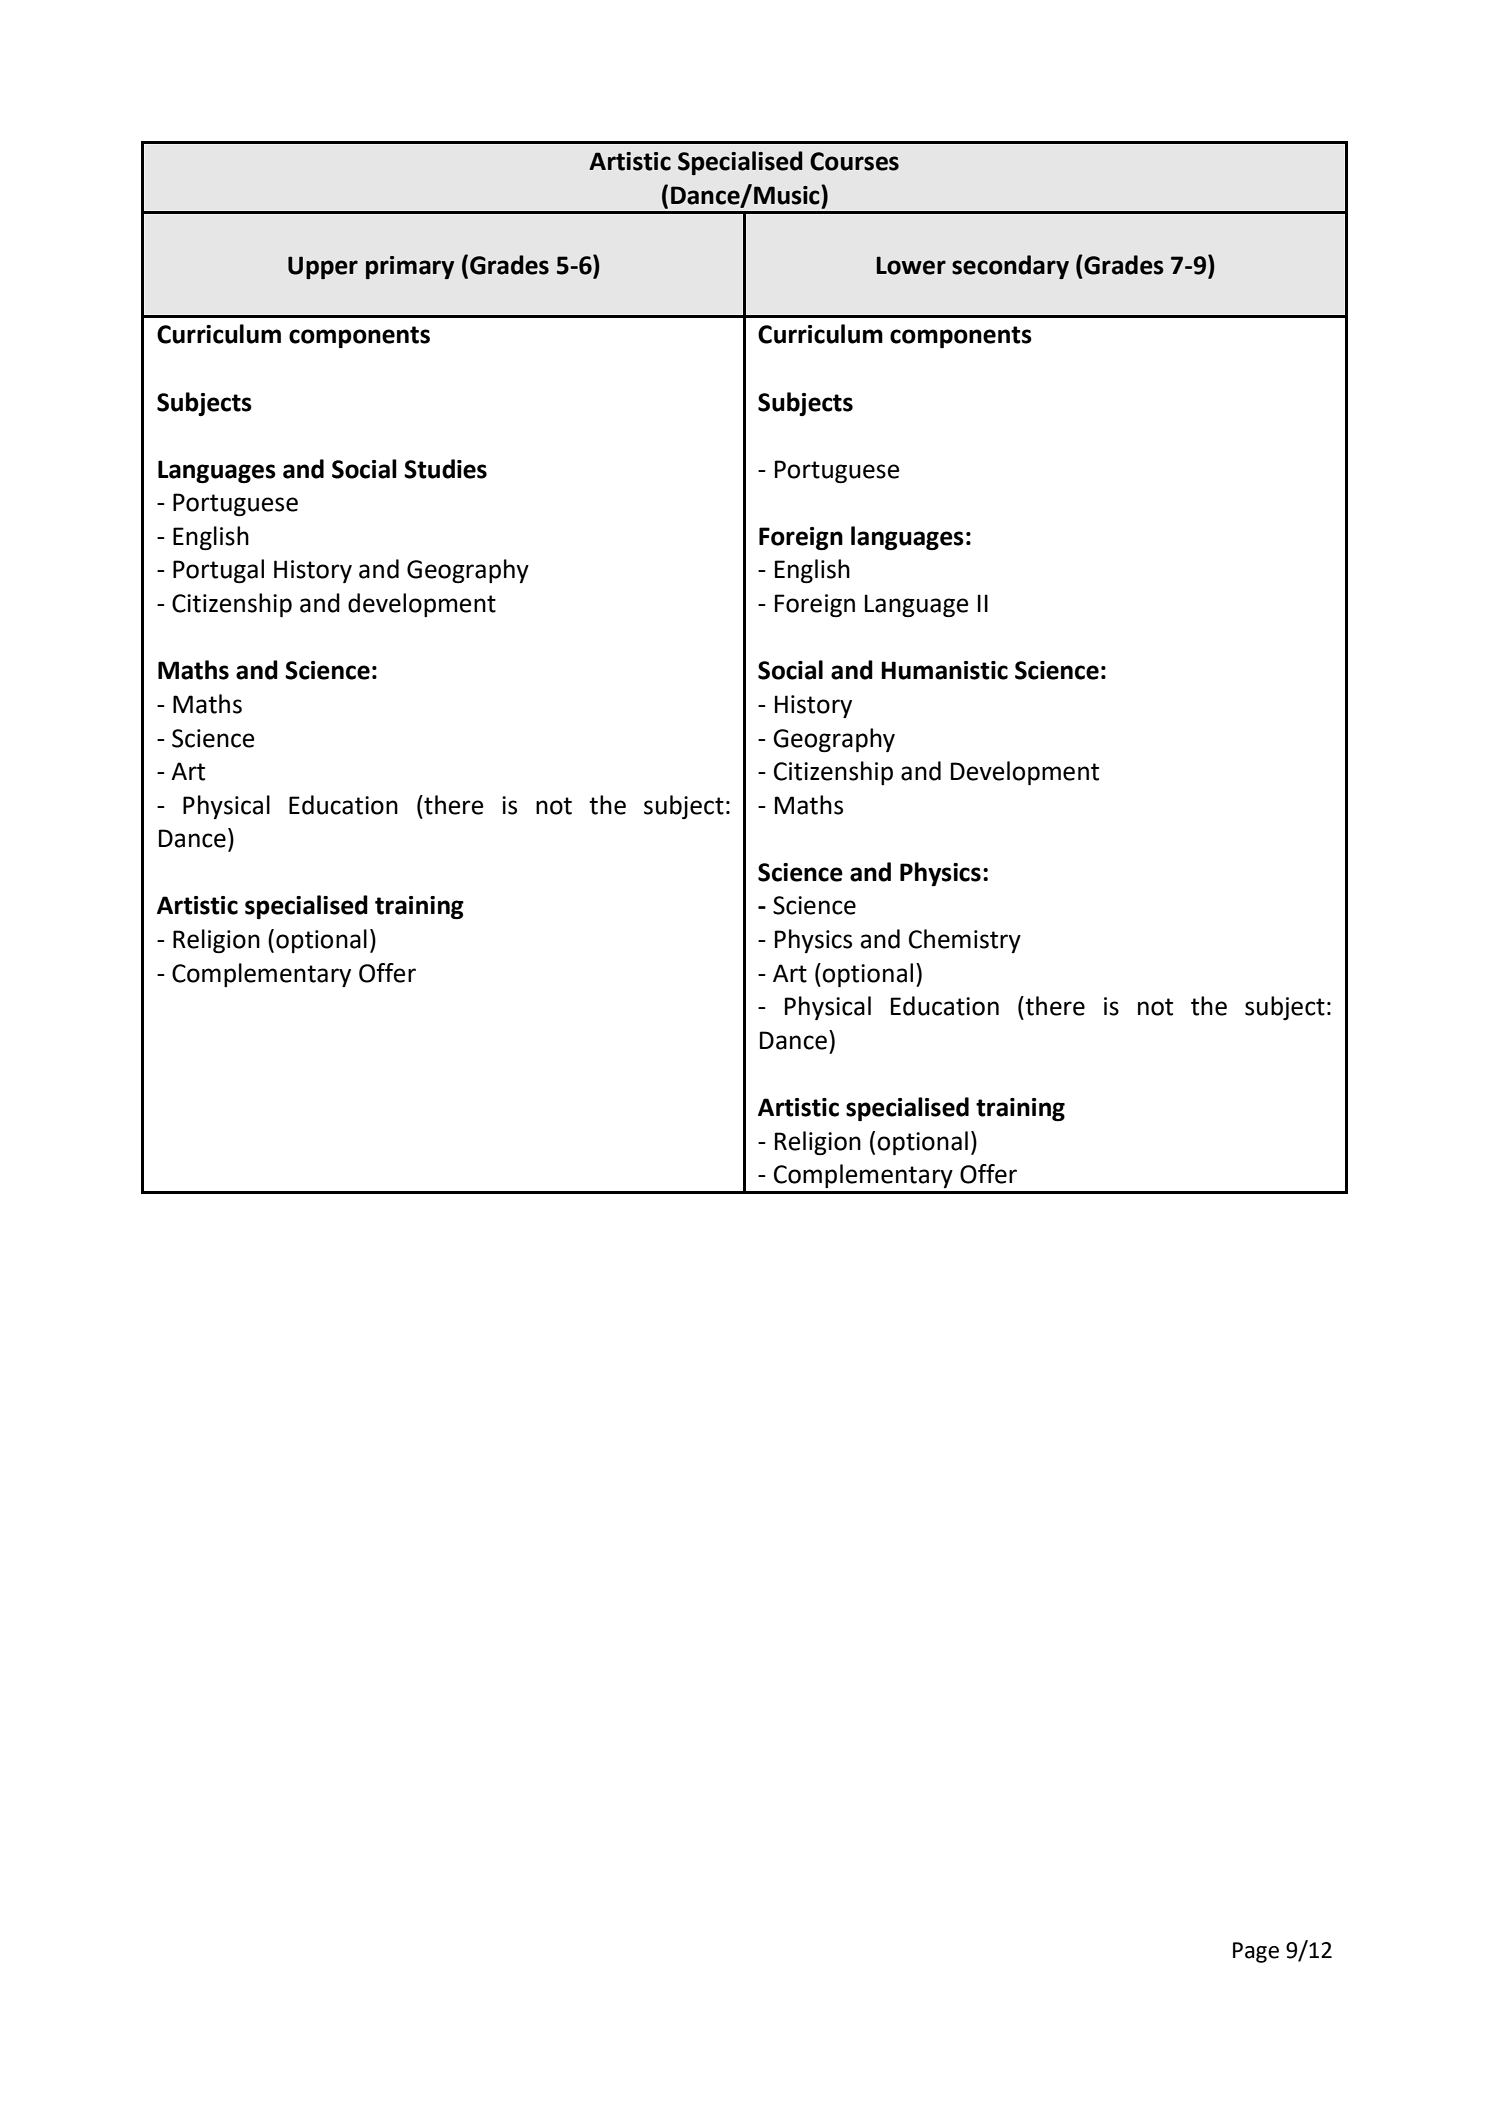 The width and height of the screenshot is (1489, 2106). Describe the element at coordinates (445, 469) in the screenshot. I see `Studies` at that location.
